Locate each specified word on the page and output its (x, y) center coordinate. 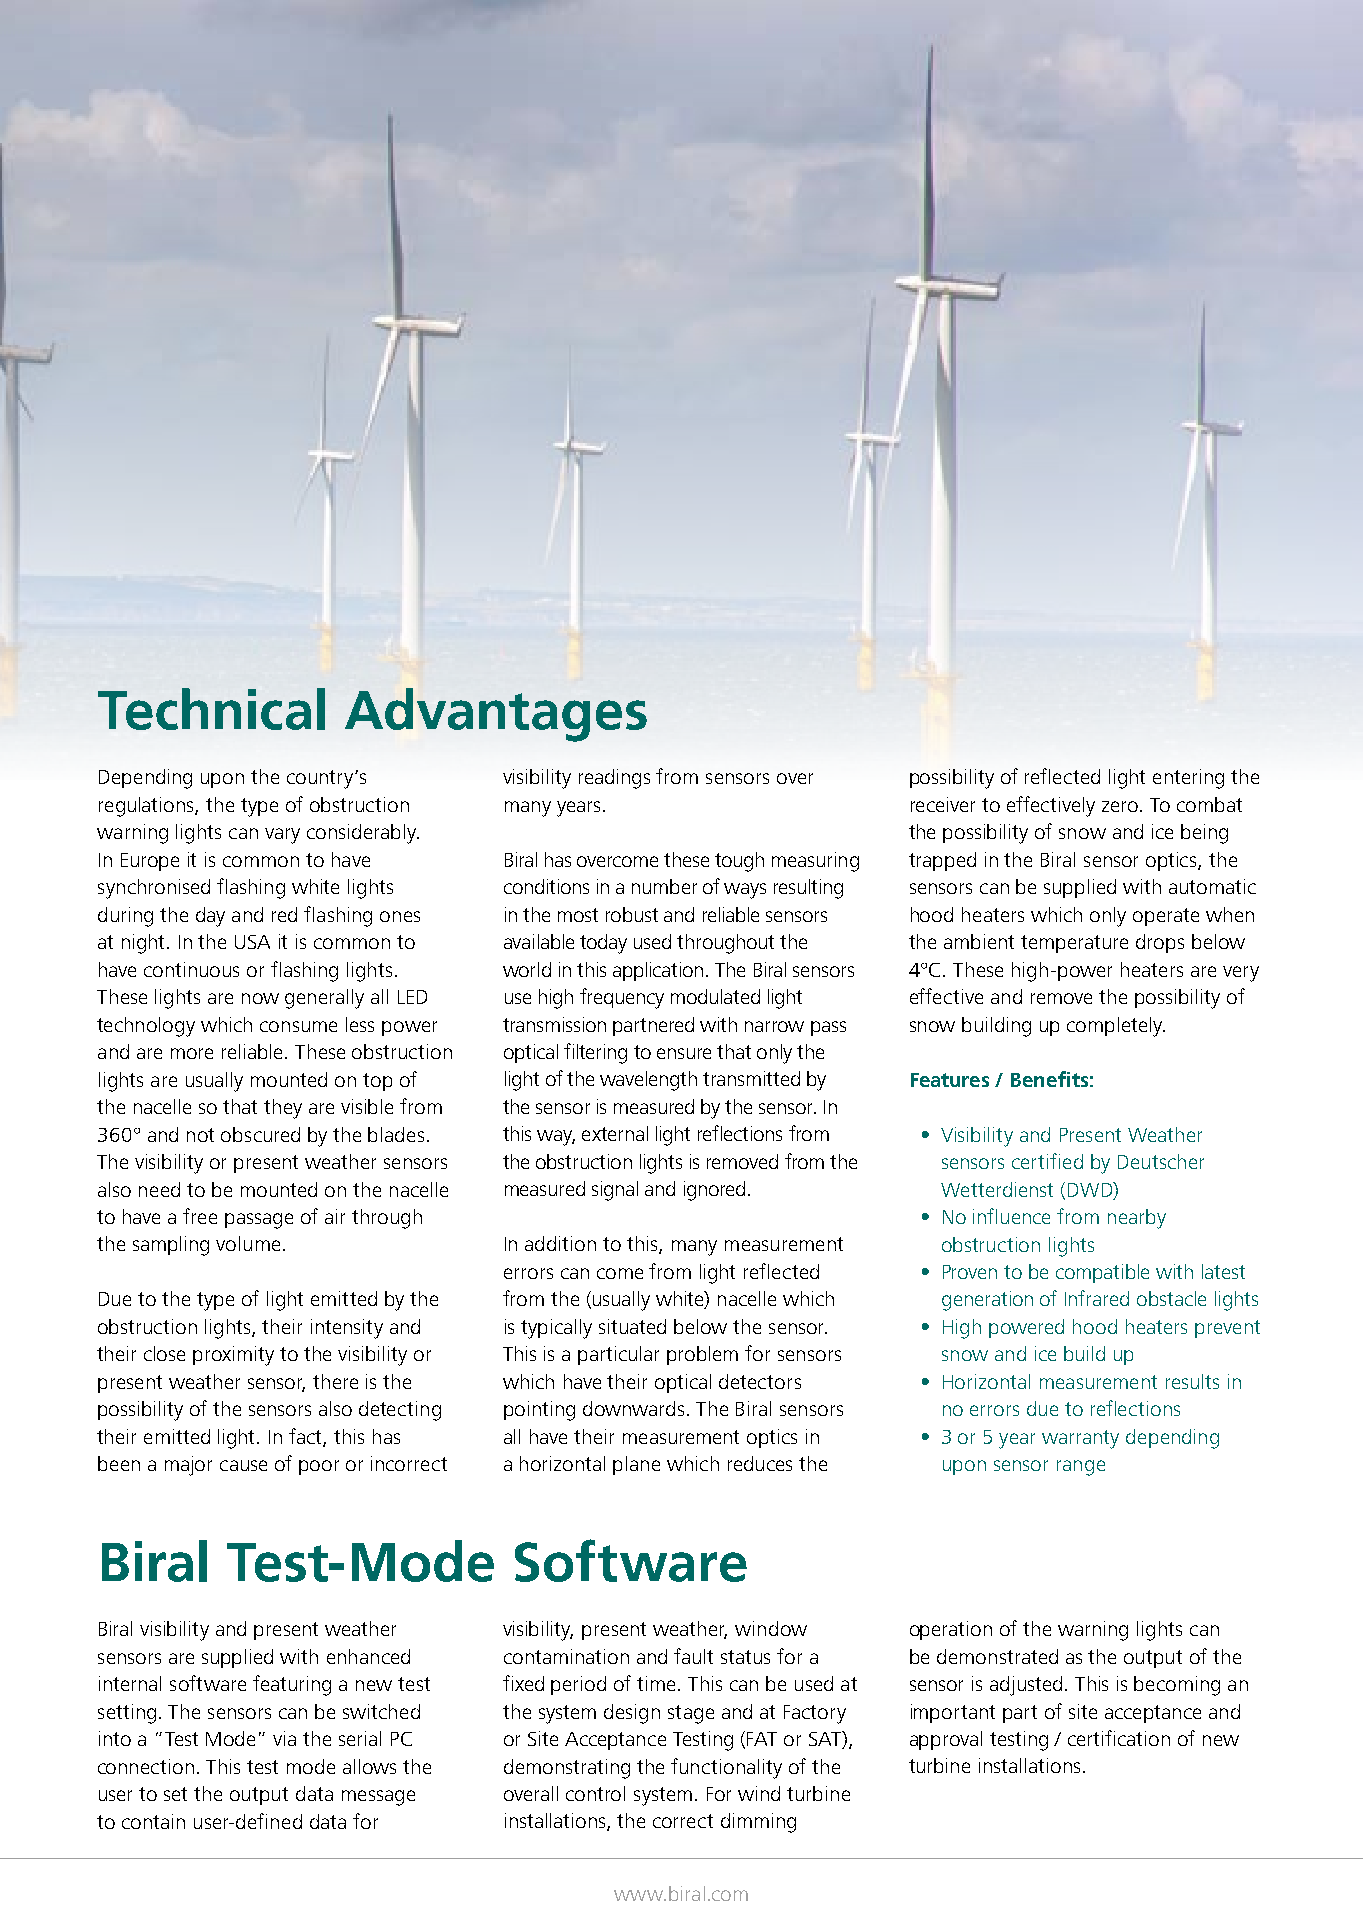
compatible (1102, 1273)
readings (614, 779)
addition (560, 1243)
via (284, 1738)
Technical (211, 709)
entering (1188, 779)
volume (248, 1243)
